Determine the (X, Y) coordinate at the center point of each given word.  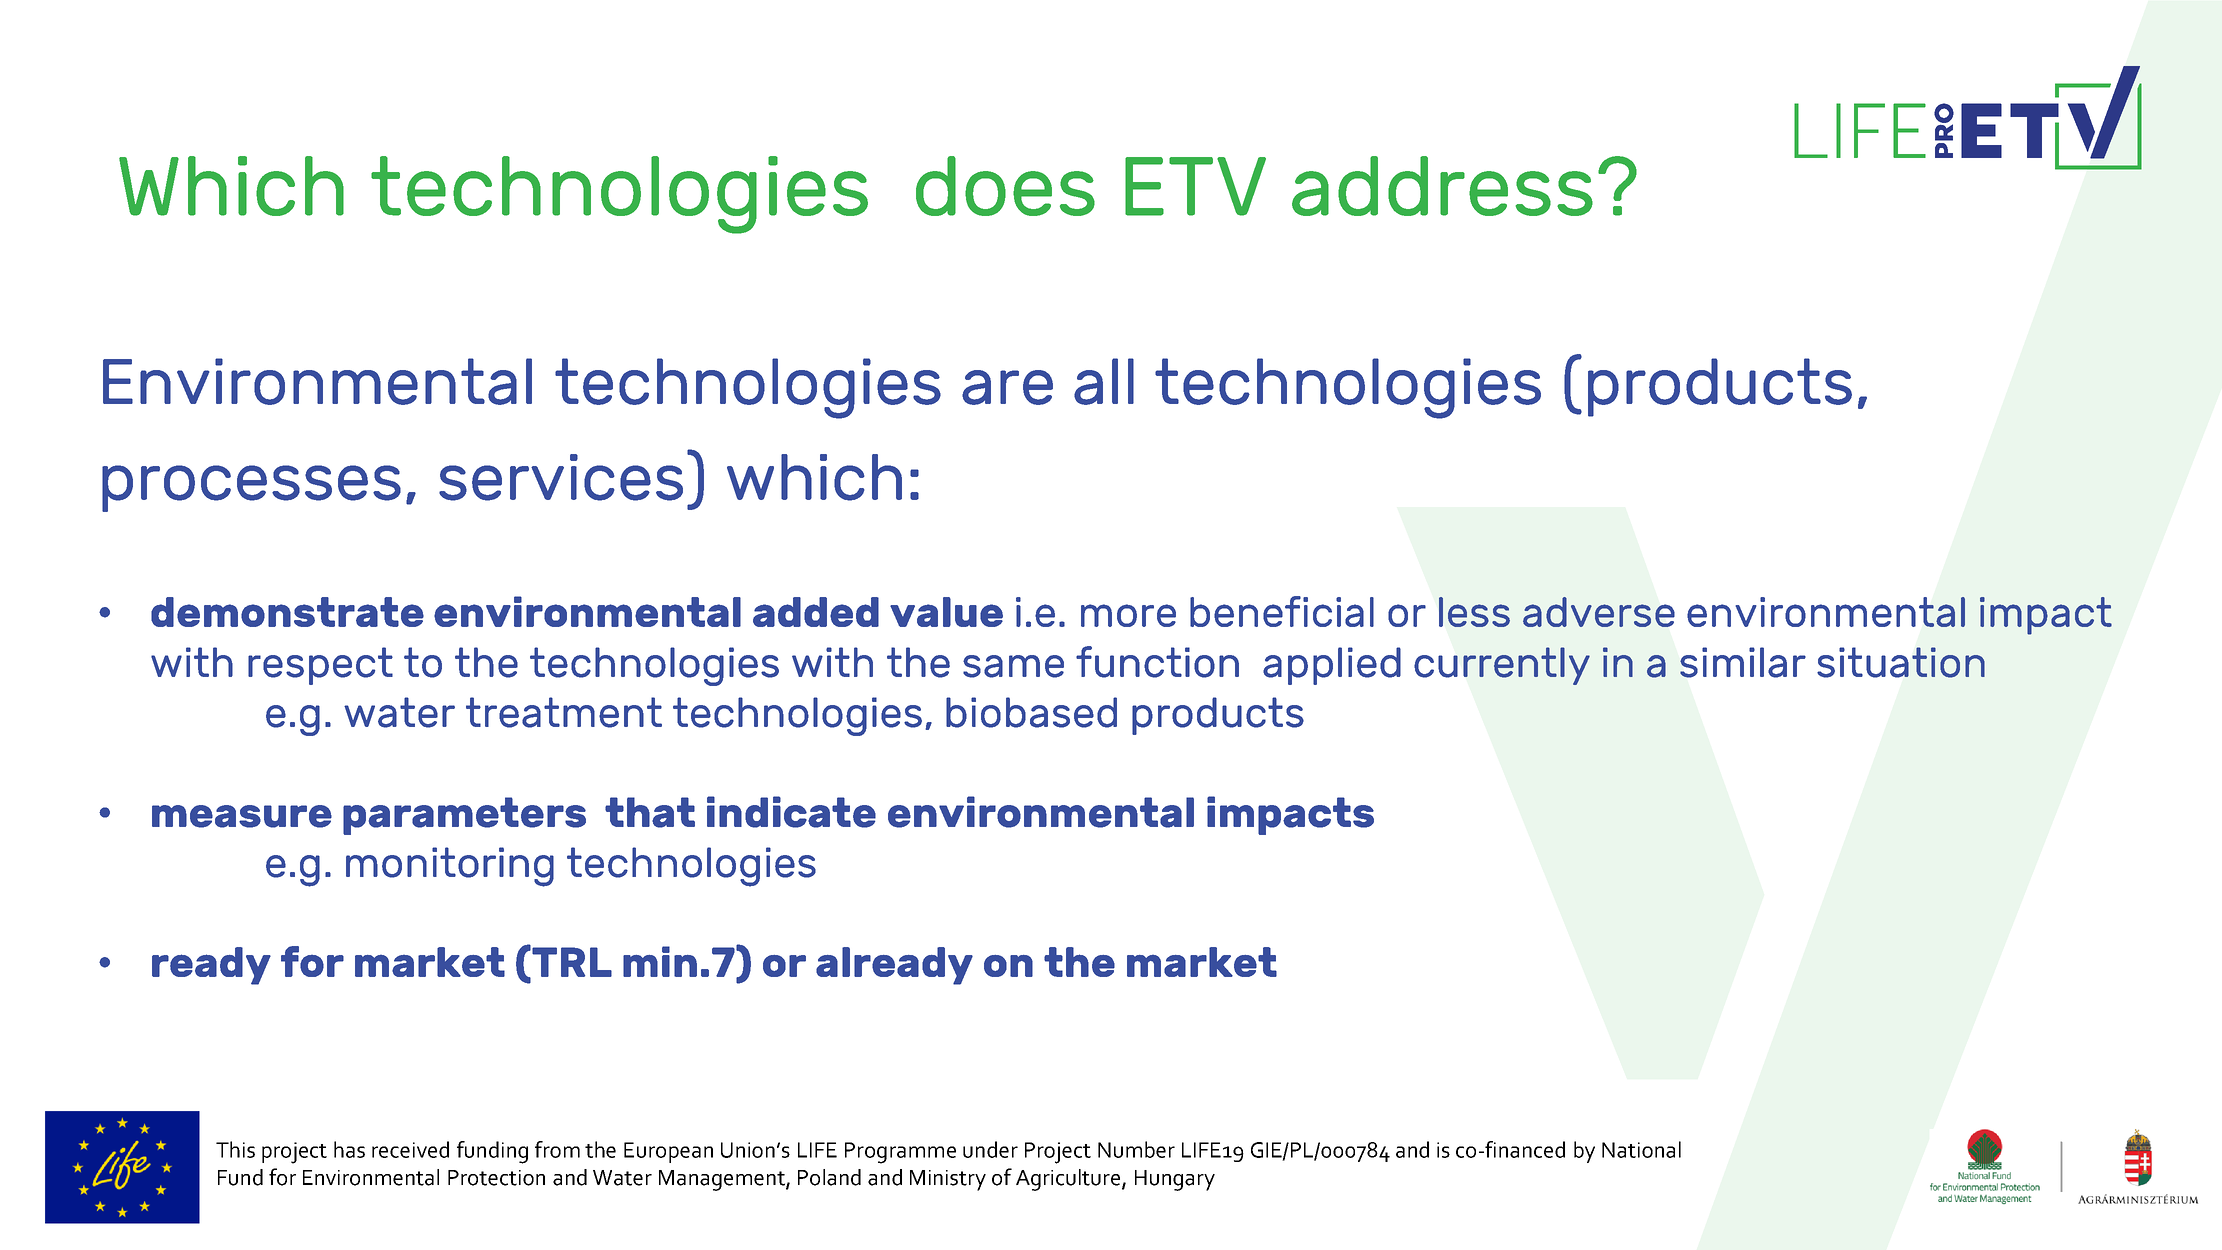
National (1641, 1149)
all (1104, 381)
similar (1743, 662)
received (410, 1149)
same (1013, 666)
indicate (791, 812)
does (1005, 186)
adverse (1599, 612)
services (561, 477)
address (1442, 186)
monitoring (450, 867)
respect (320, 666)
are (1007, 387)
